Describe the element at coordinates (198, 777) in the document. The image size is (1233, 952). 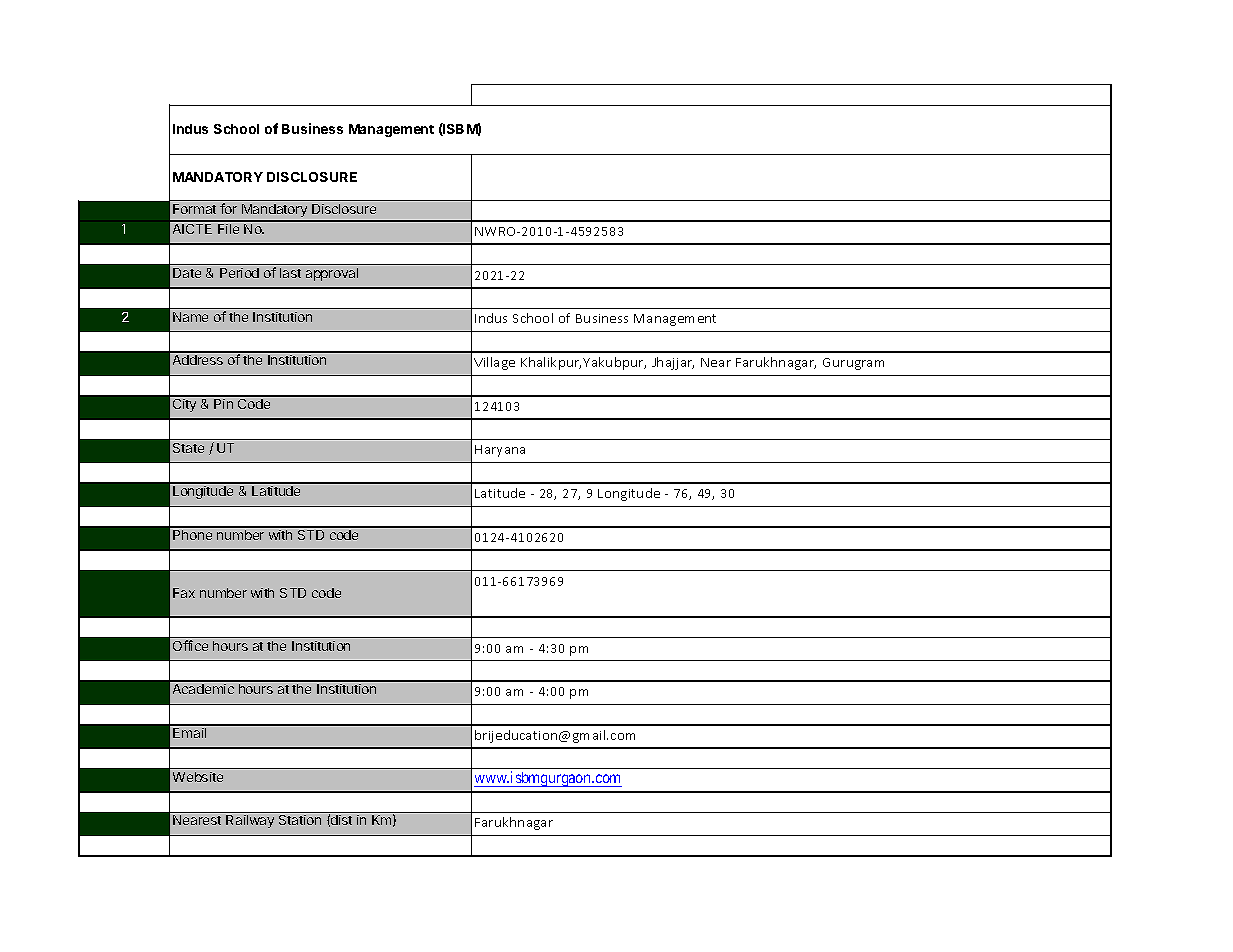
I see `Website` at that location.
